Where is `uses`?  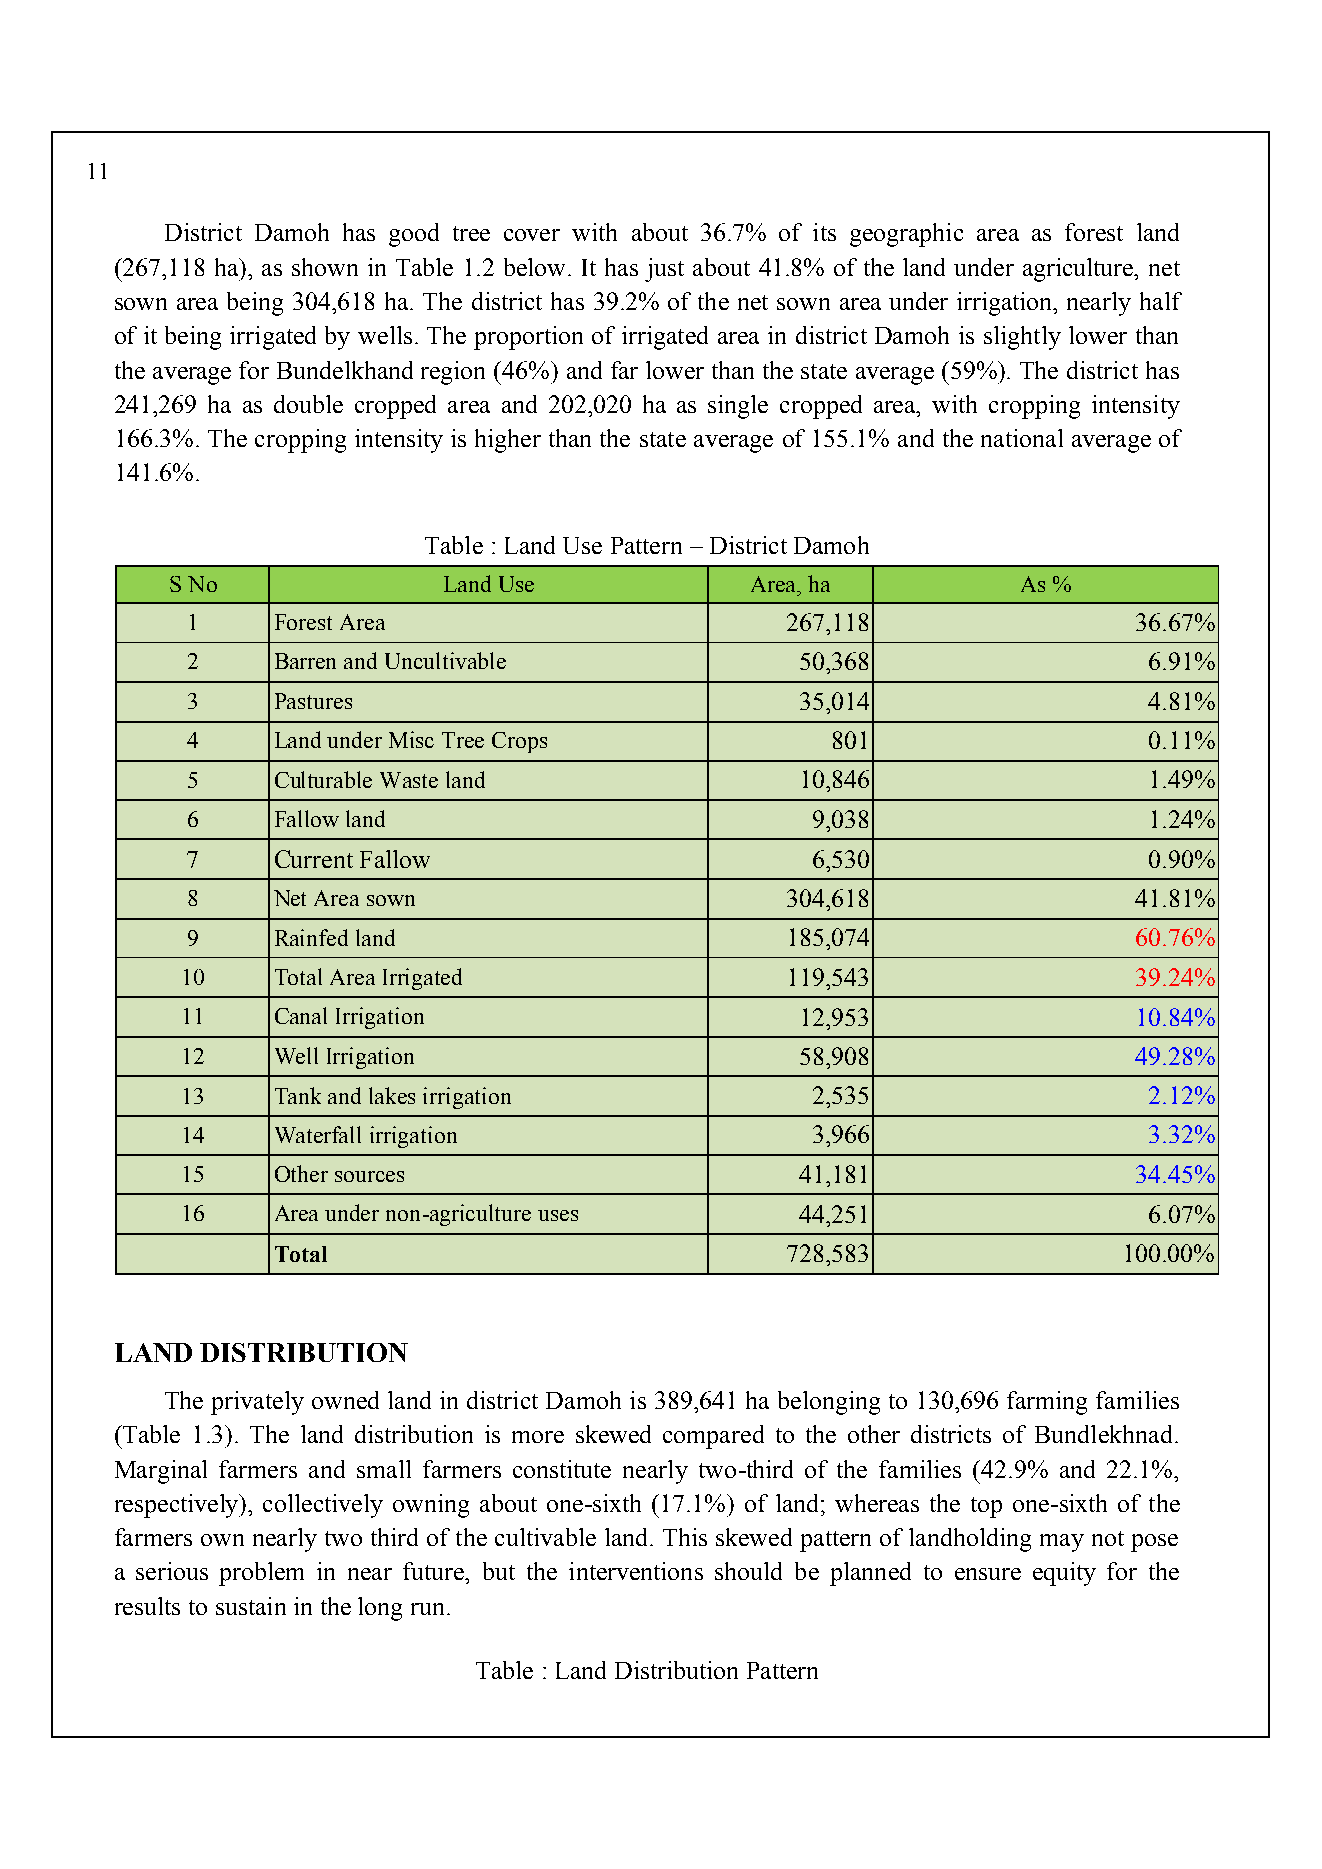
uses is located at coordinates (558, 1215).
